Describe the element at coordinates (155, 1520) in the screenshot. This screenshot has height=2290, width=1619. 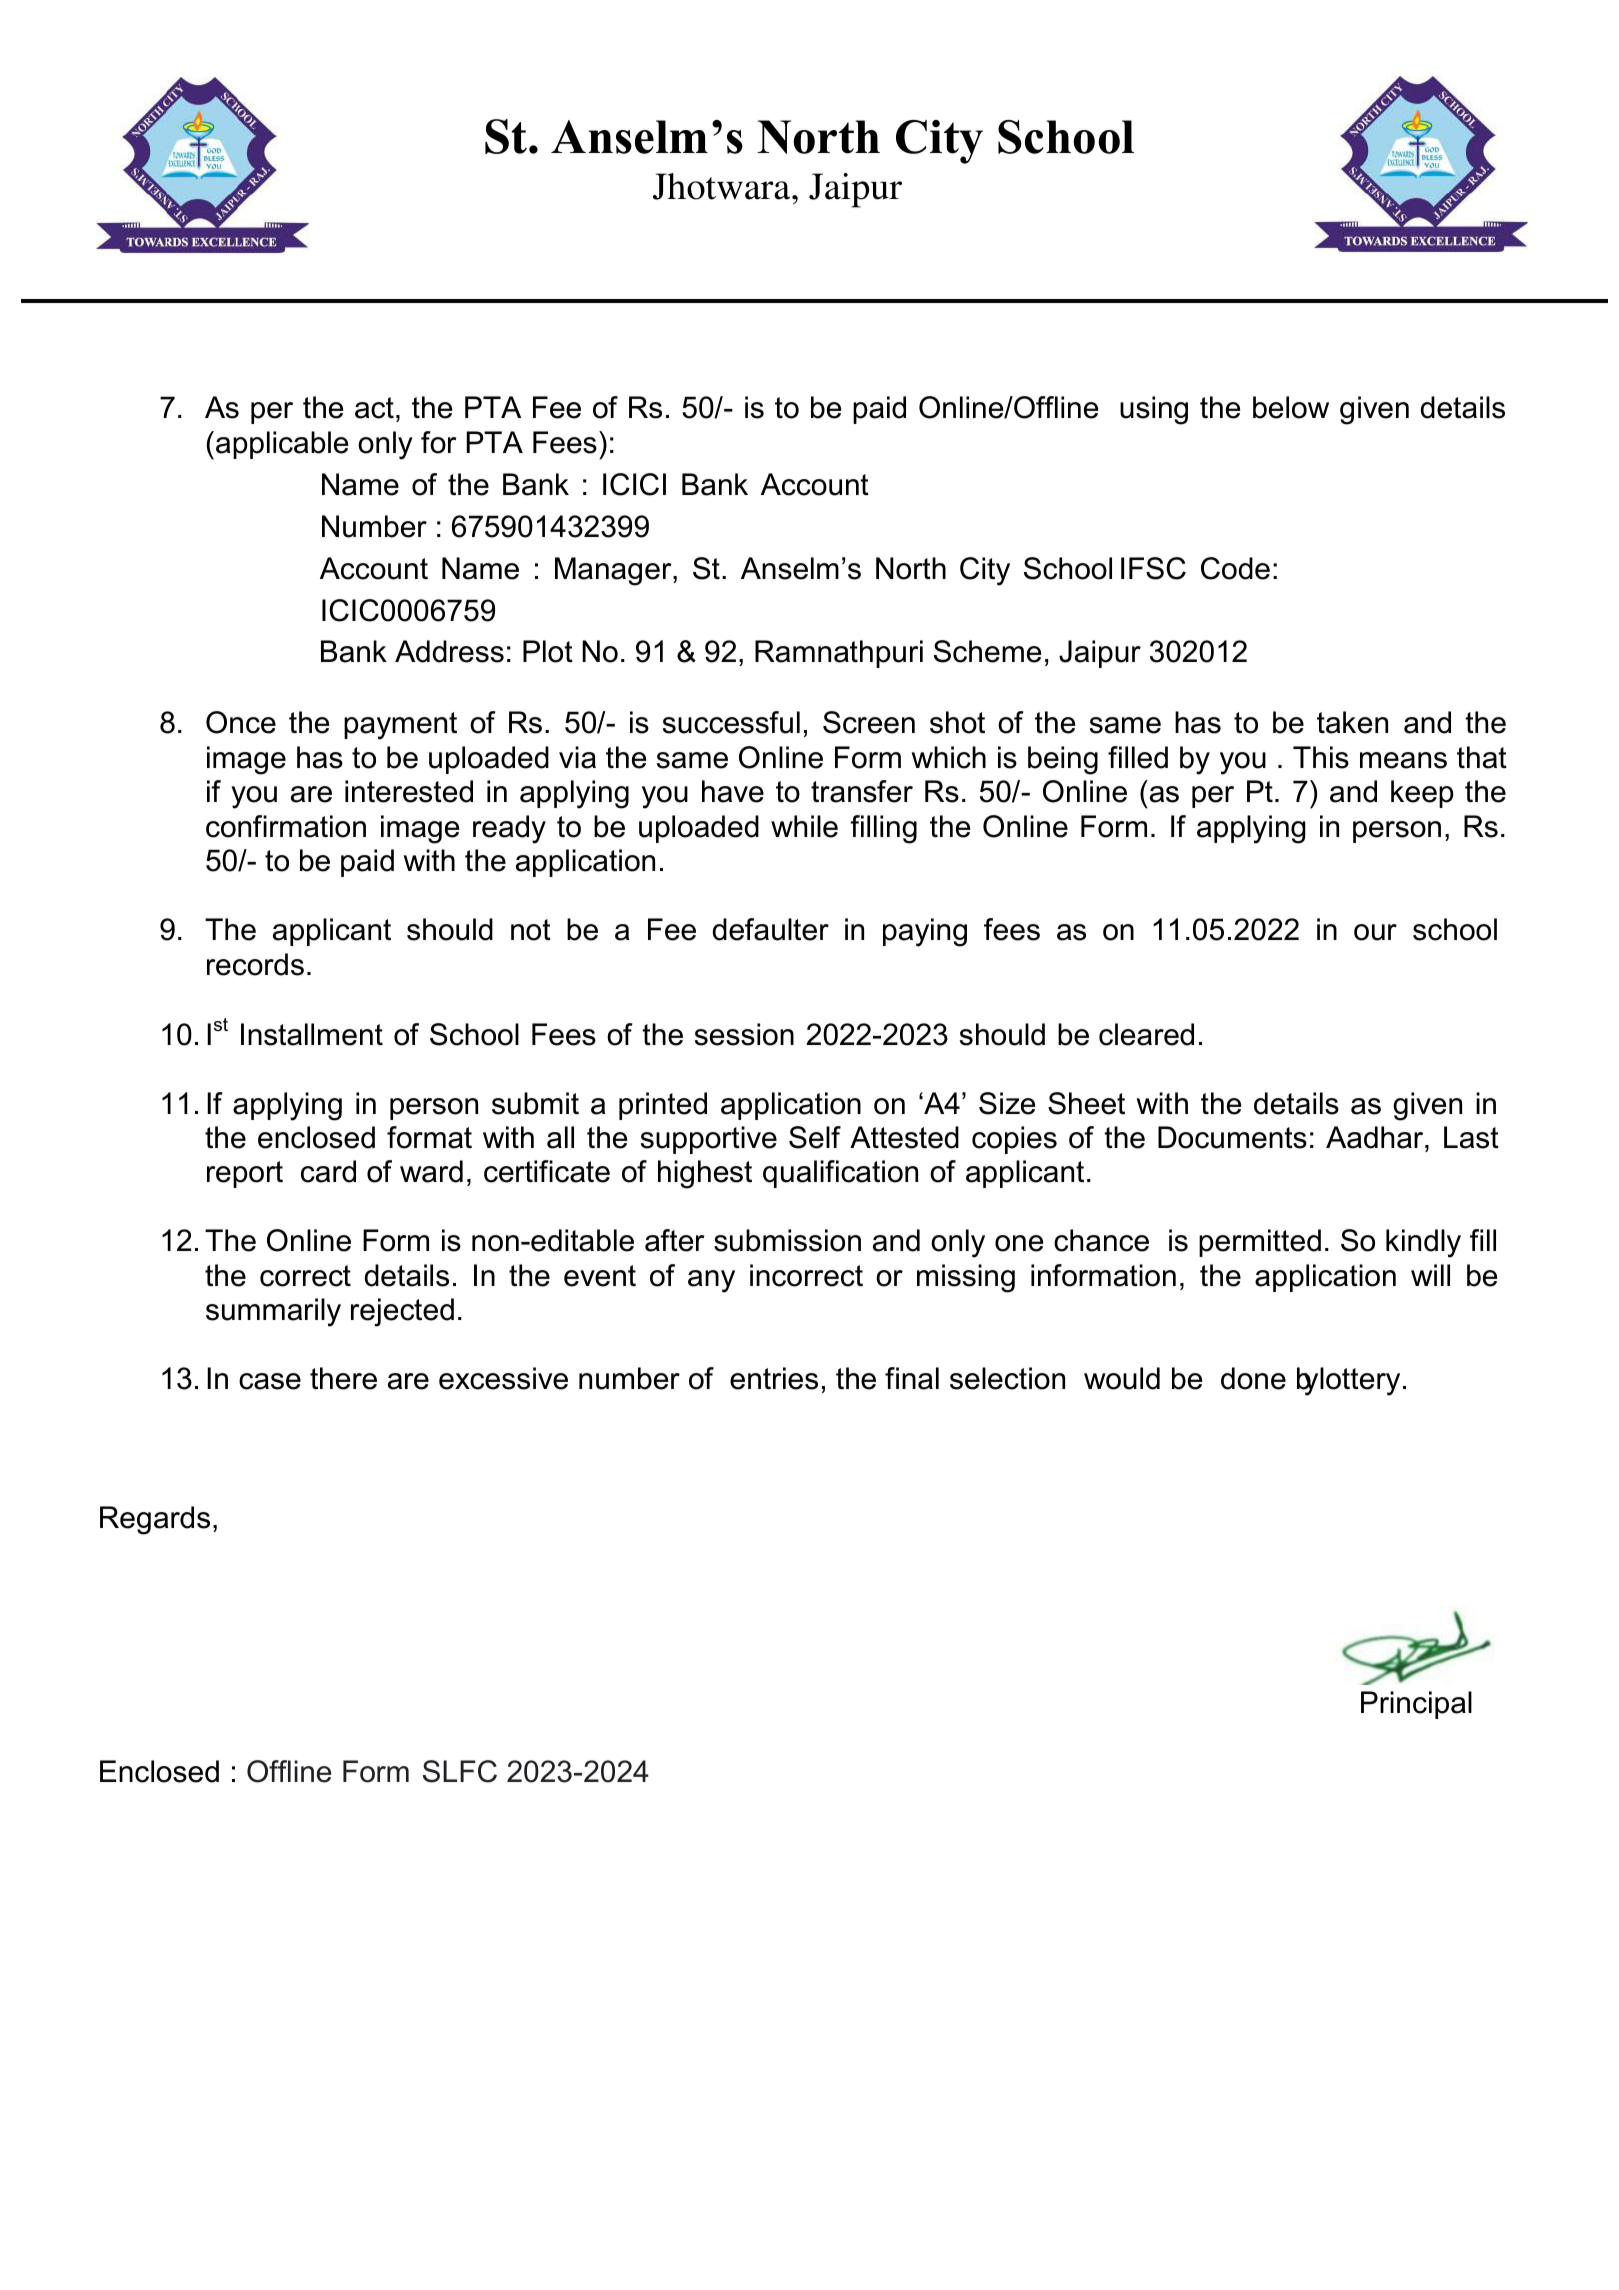
I see `Regards` at that location.
